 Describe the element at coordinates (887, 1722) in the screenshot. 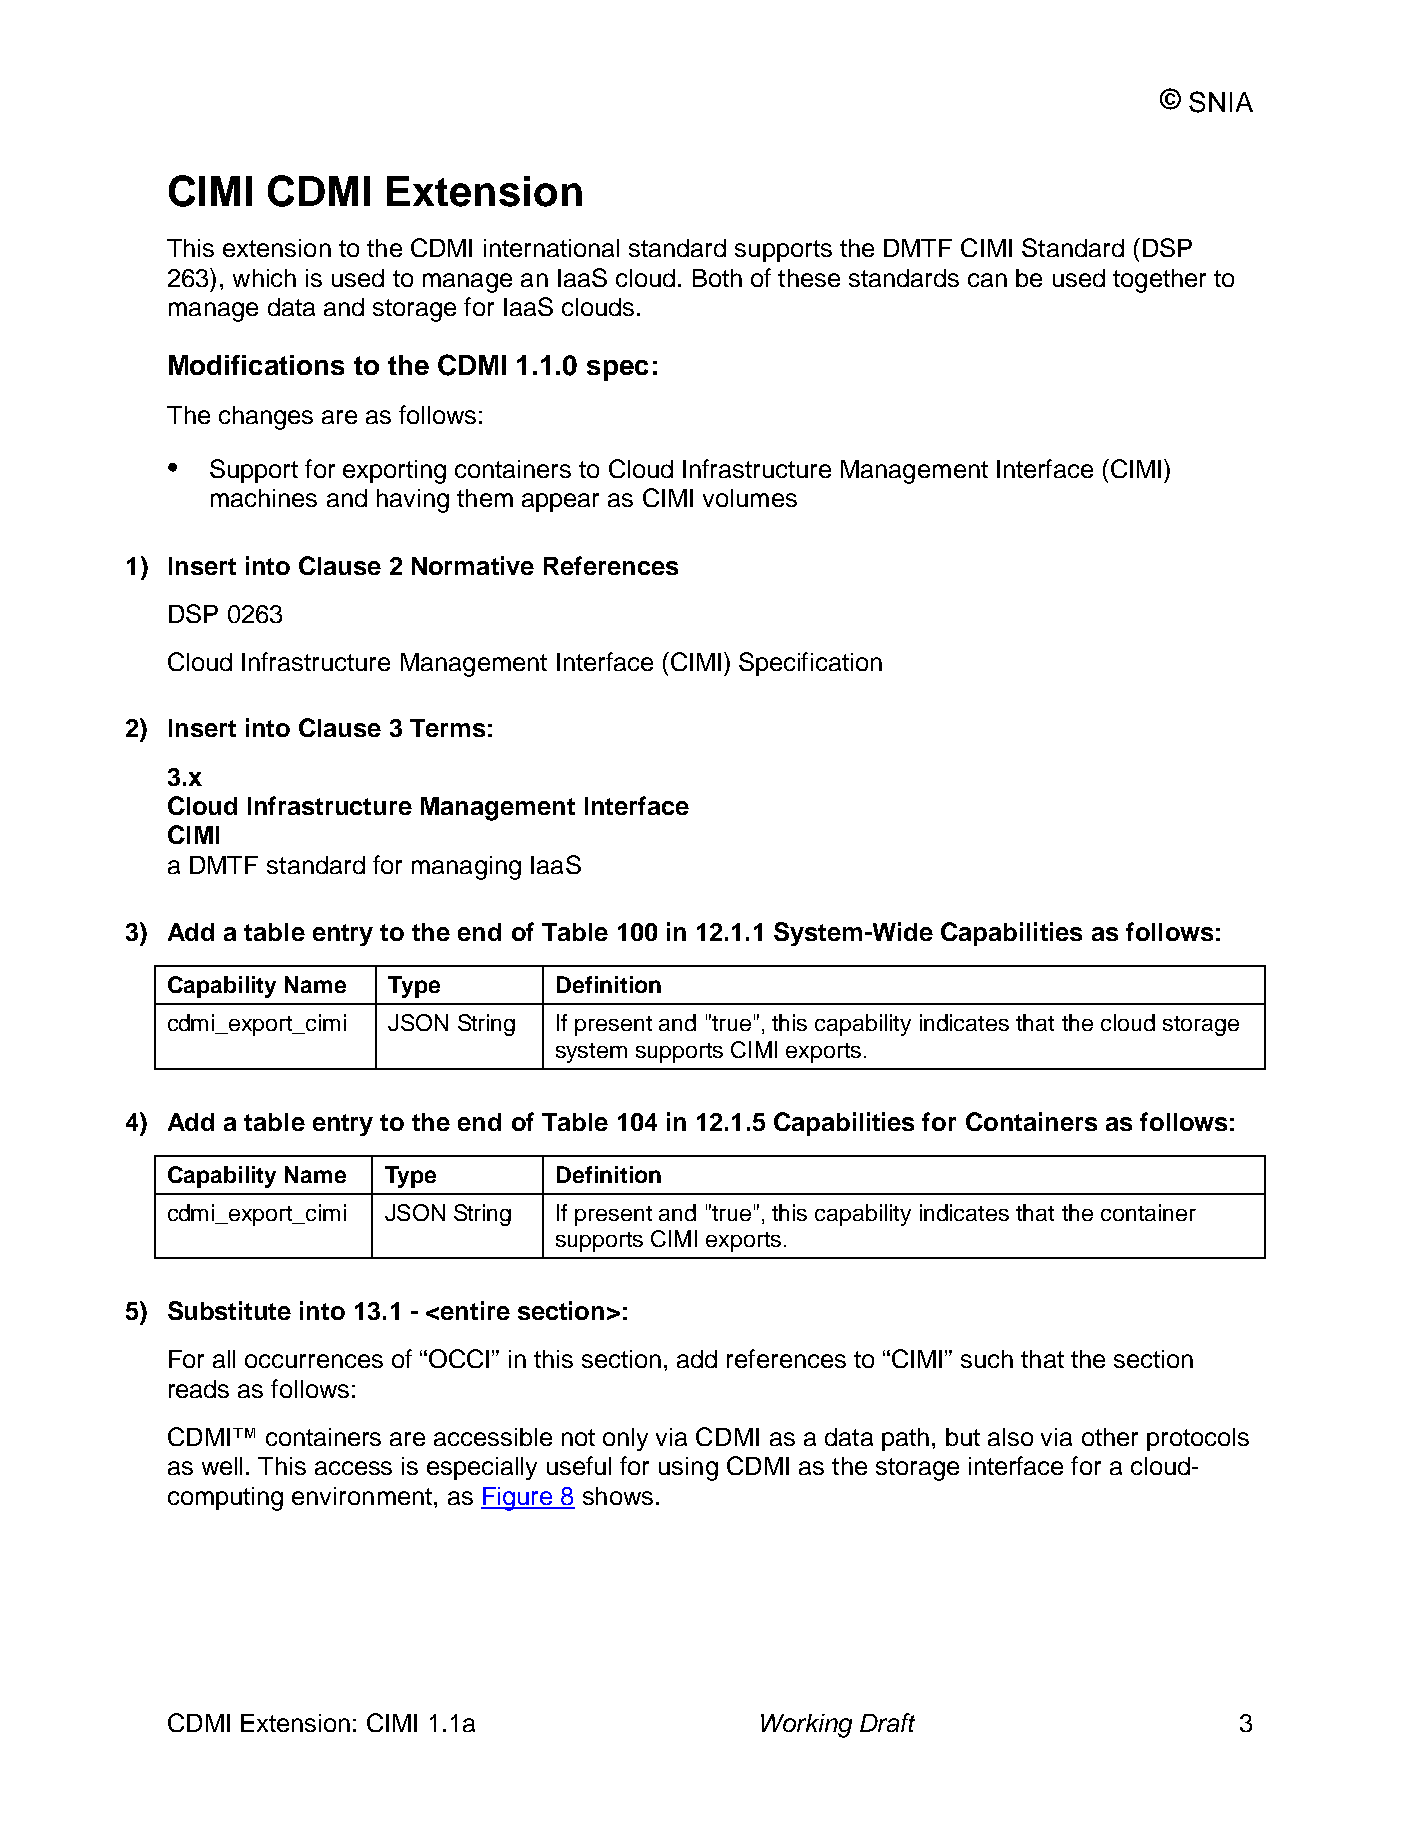

I see `Draft` at that location.
